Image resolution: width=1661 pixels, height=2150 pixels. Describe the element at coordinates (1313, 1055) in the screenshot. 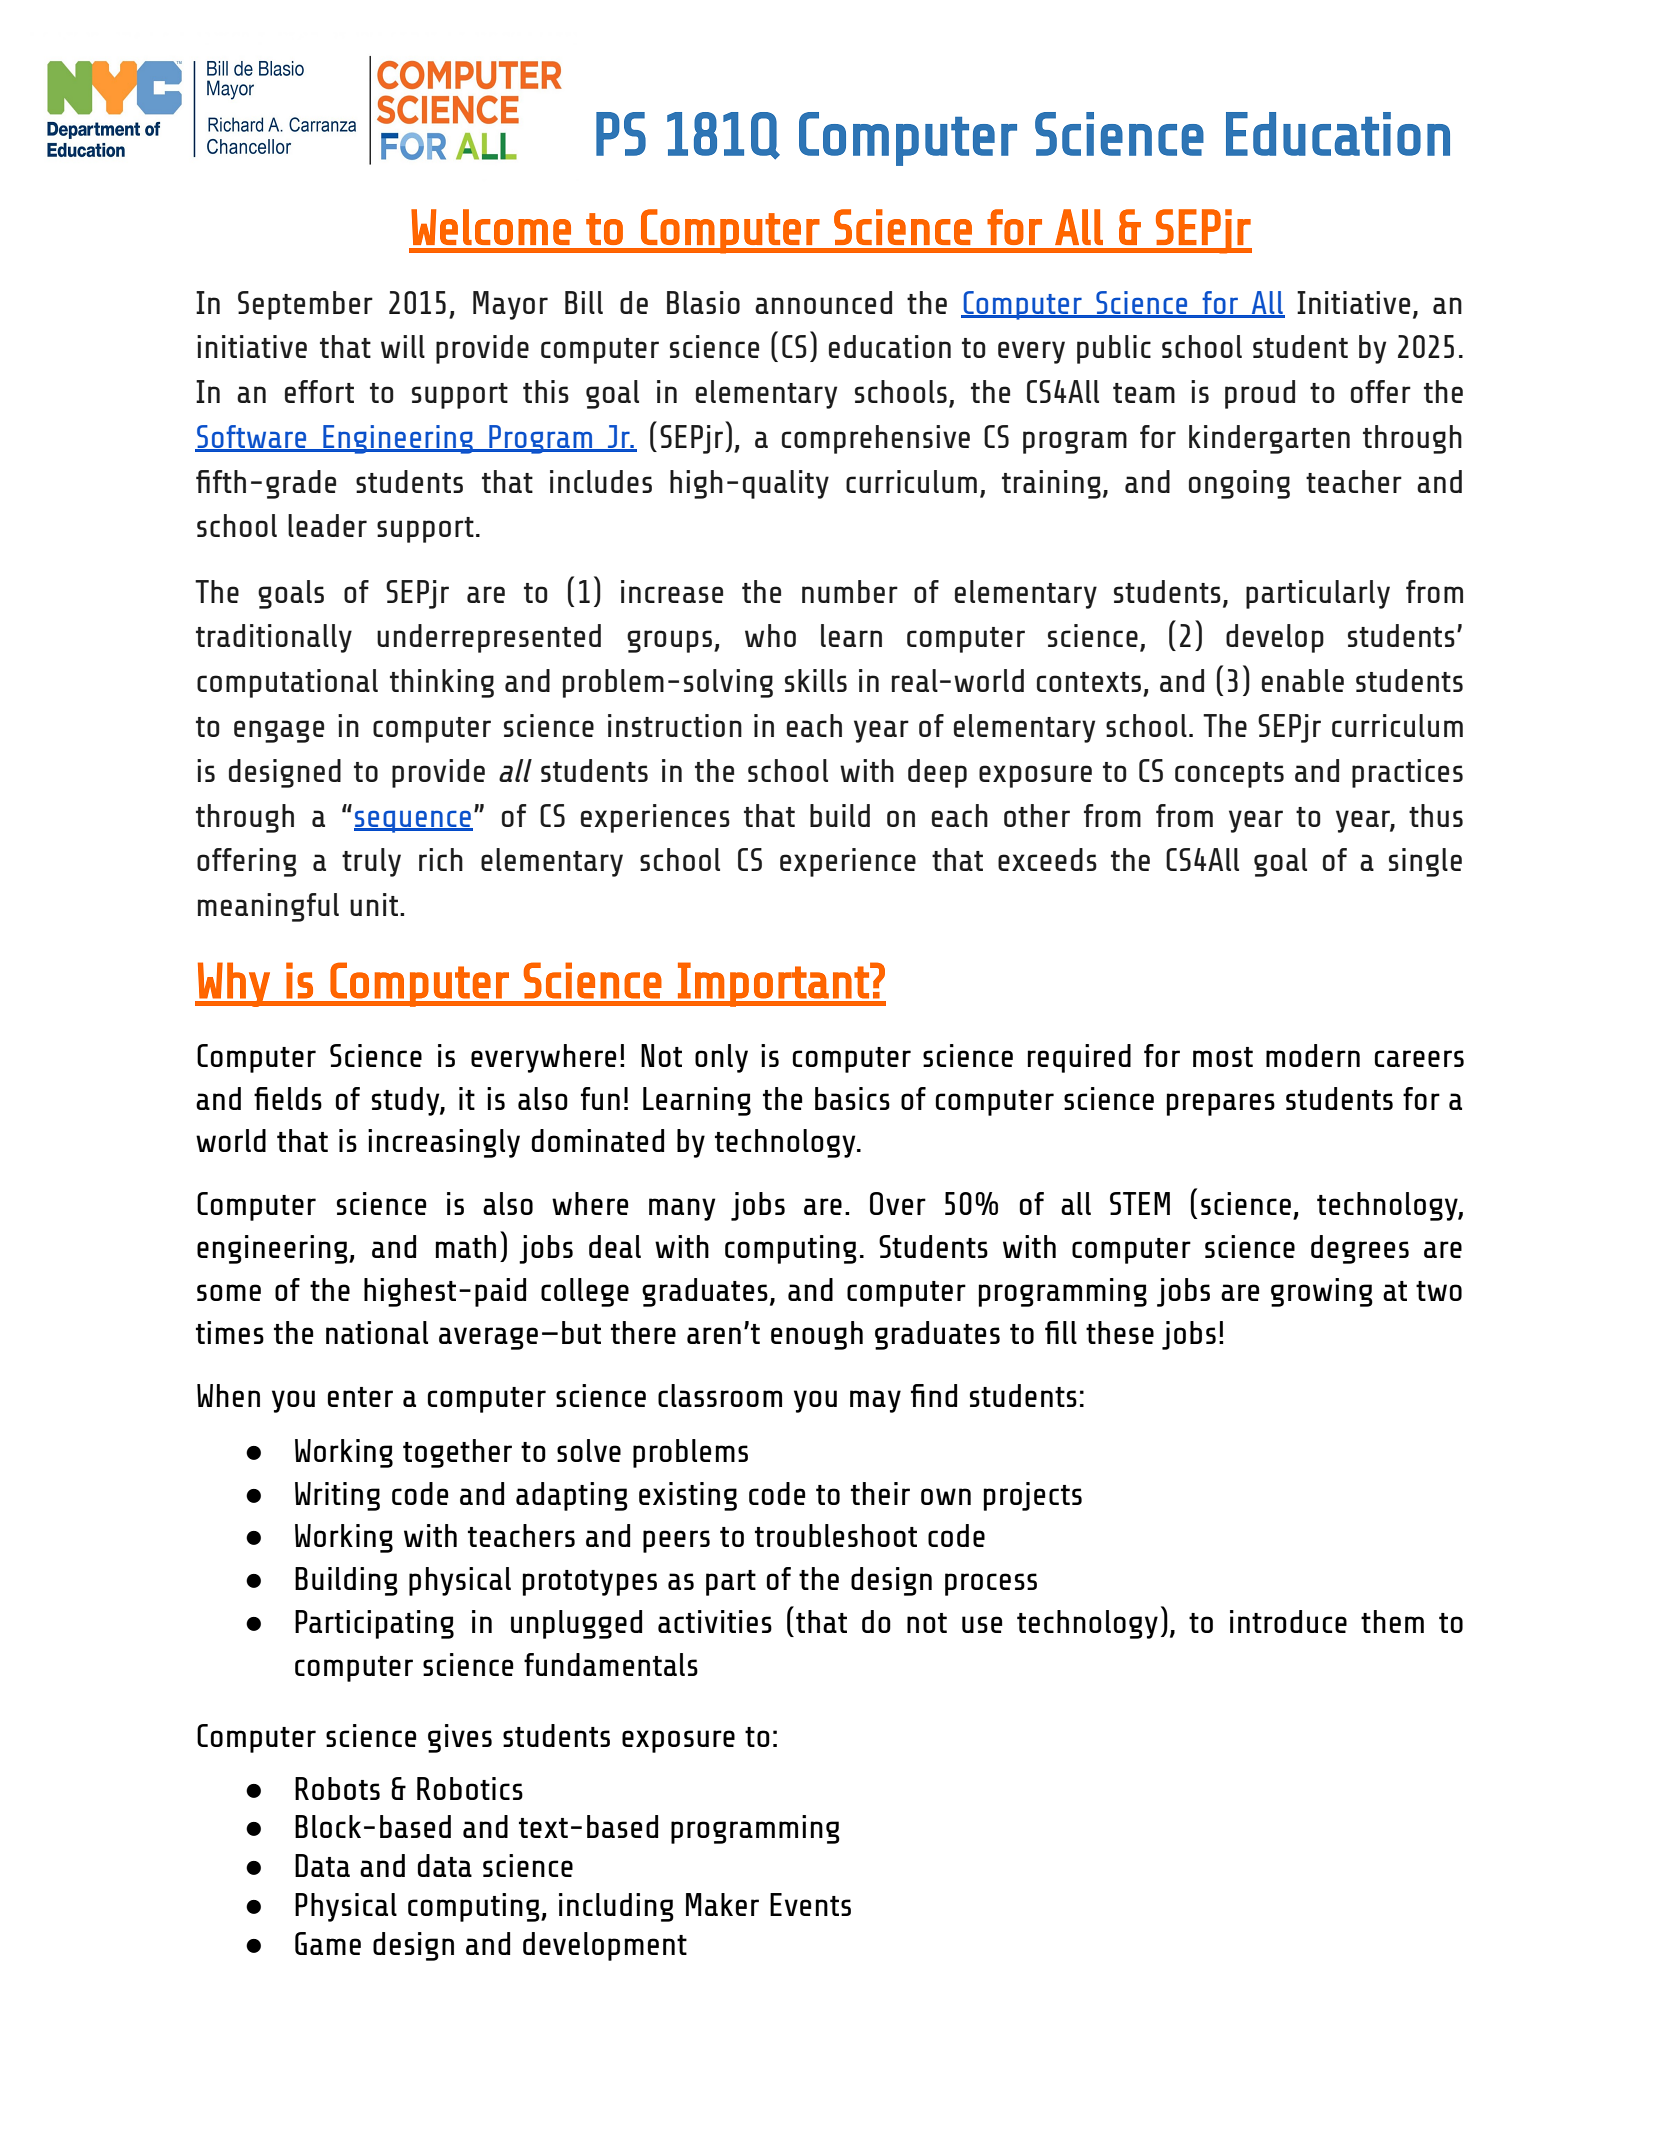

I see `modern` at that location.
